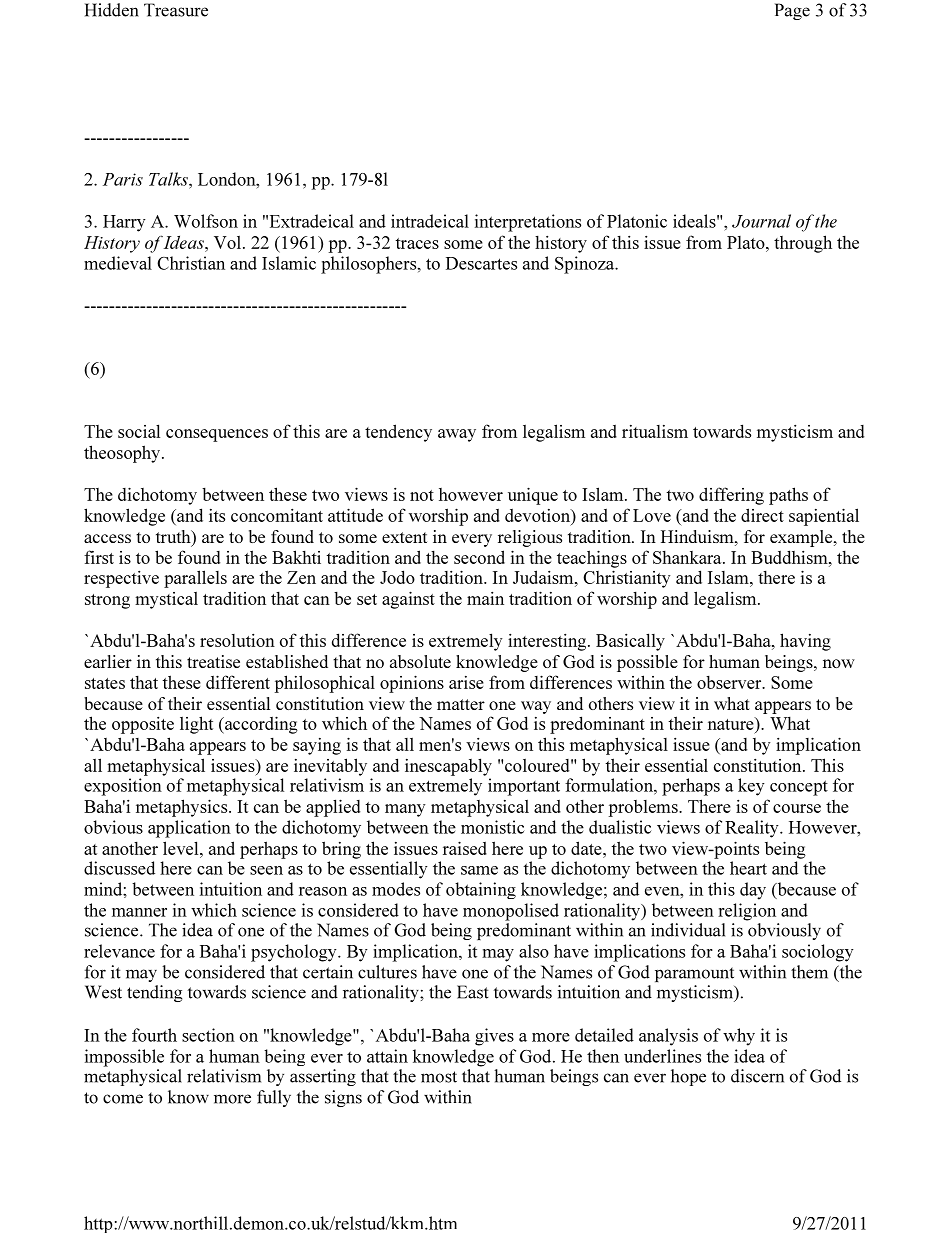 The image size is (952, 1233). I want to click on section, so click(208, 1035).
